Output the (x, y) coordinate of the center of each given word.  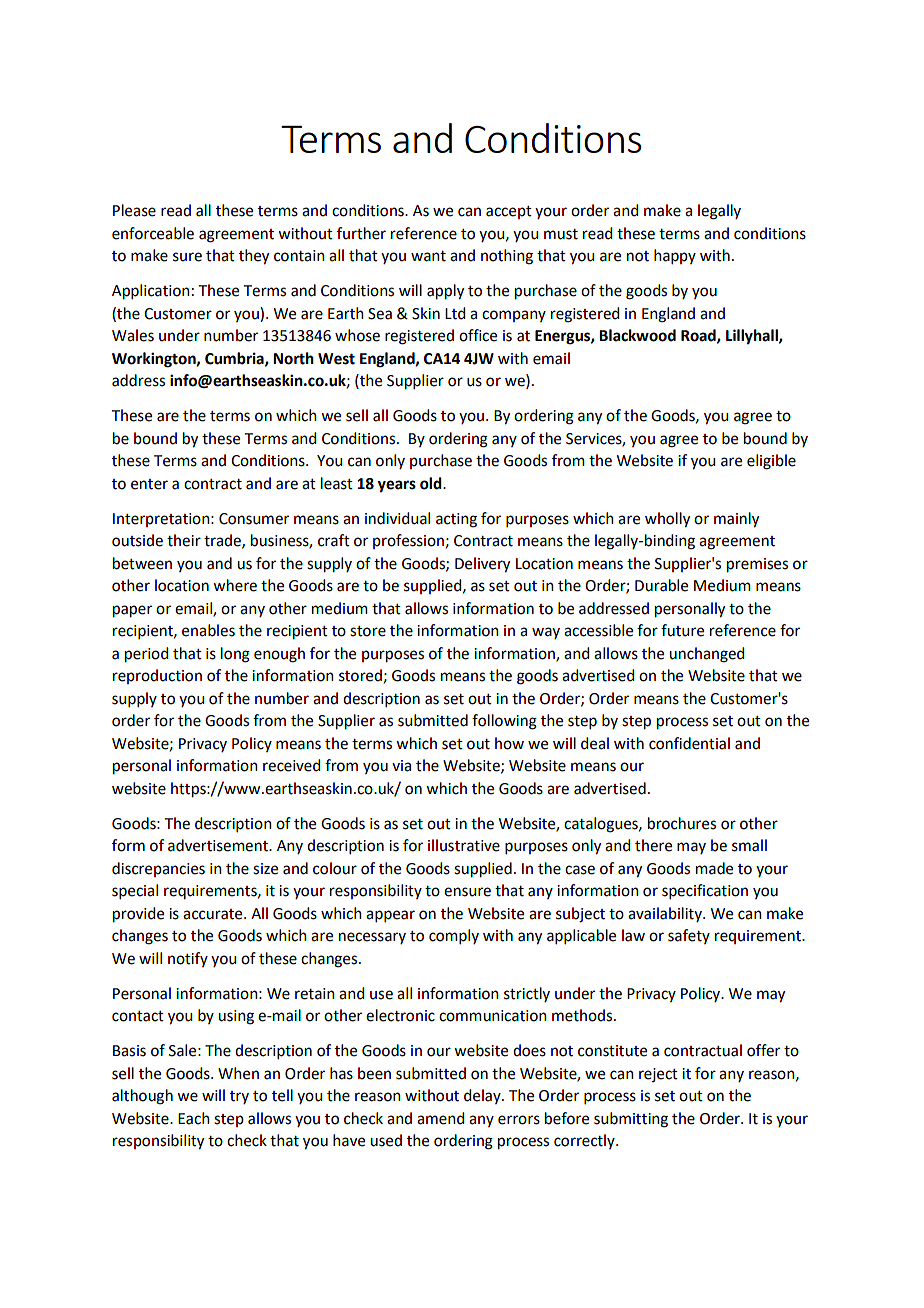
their (184, 540)
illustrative (464, 845)
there (653, 845)
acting (456, 520)
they (254, 257)
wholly (667, 520)
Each (194, 1118)
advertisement (219, 845)
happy (675, 256)
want (428, 256)
